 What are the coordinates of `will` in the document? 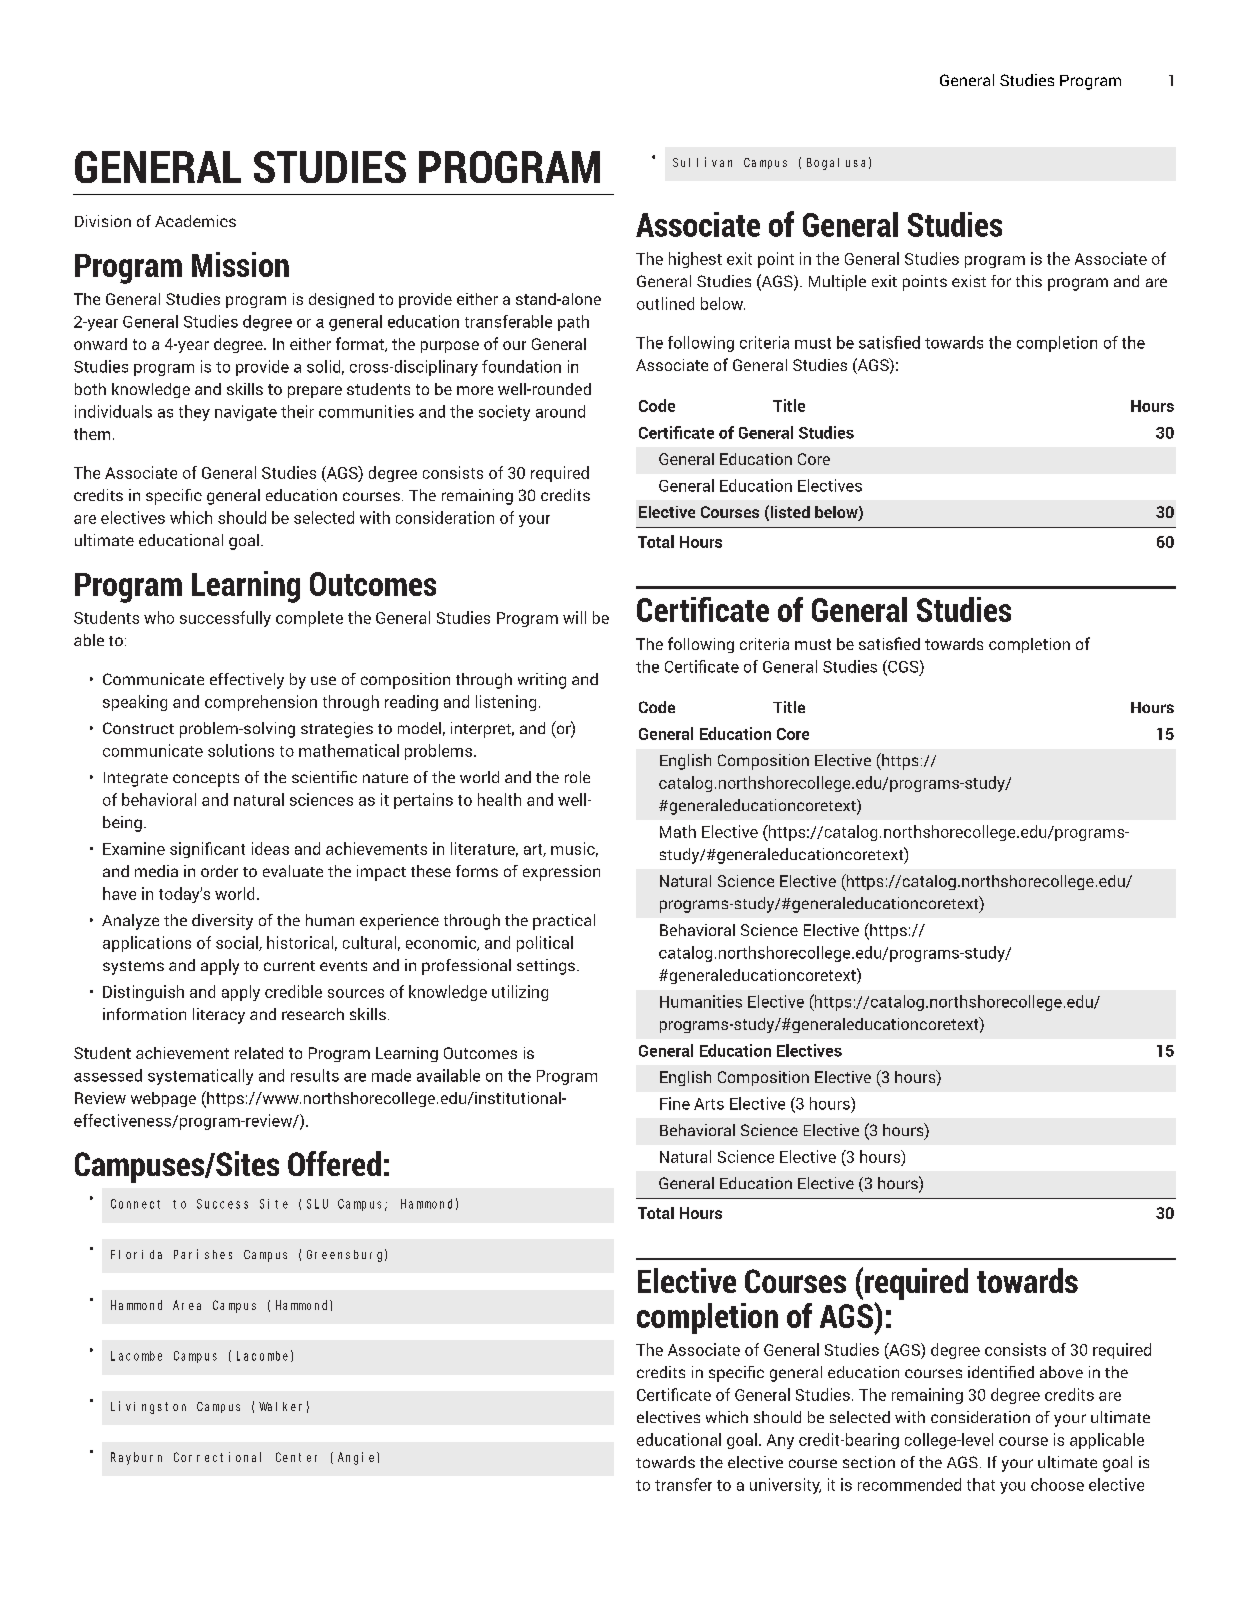 It's located at (574, 617).
